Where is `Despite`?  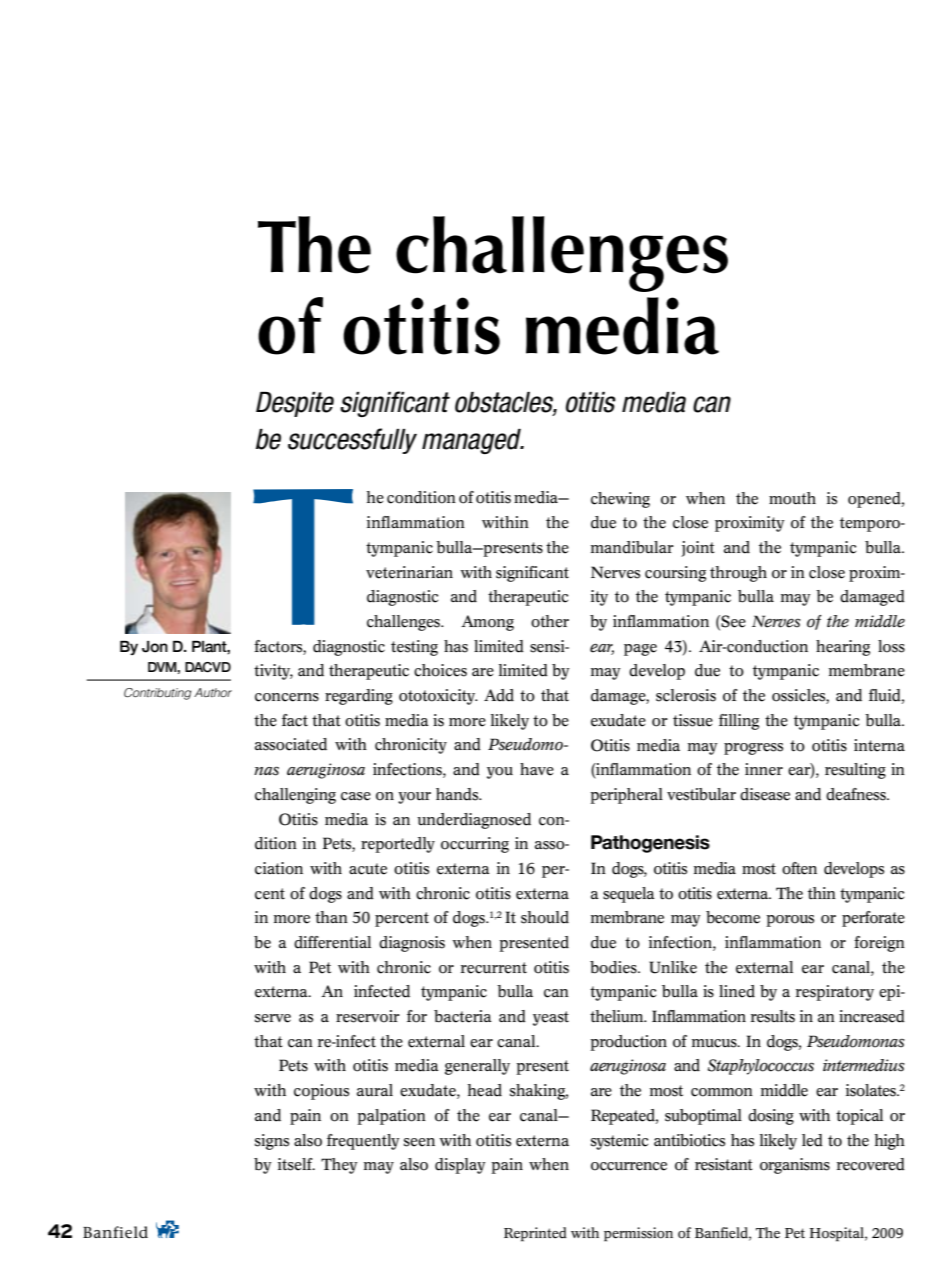 Despite is located at coordinates (295, 404).
